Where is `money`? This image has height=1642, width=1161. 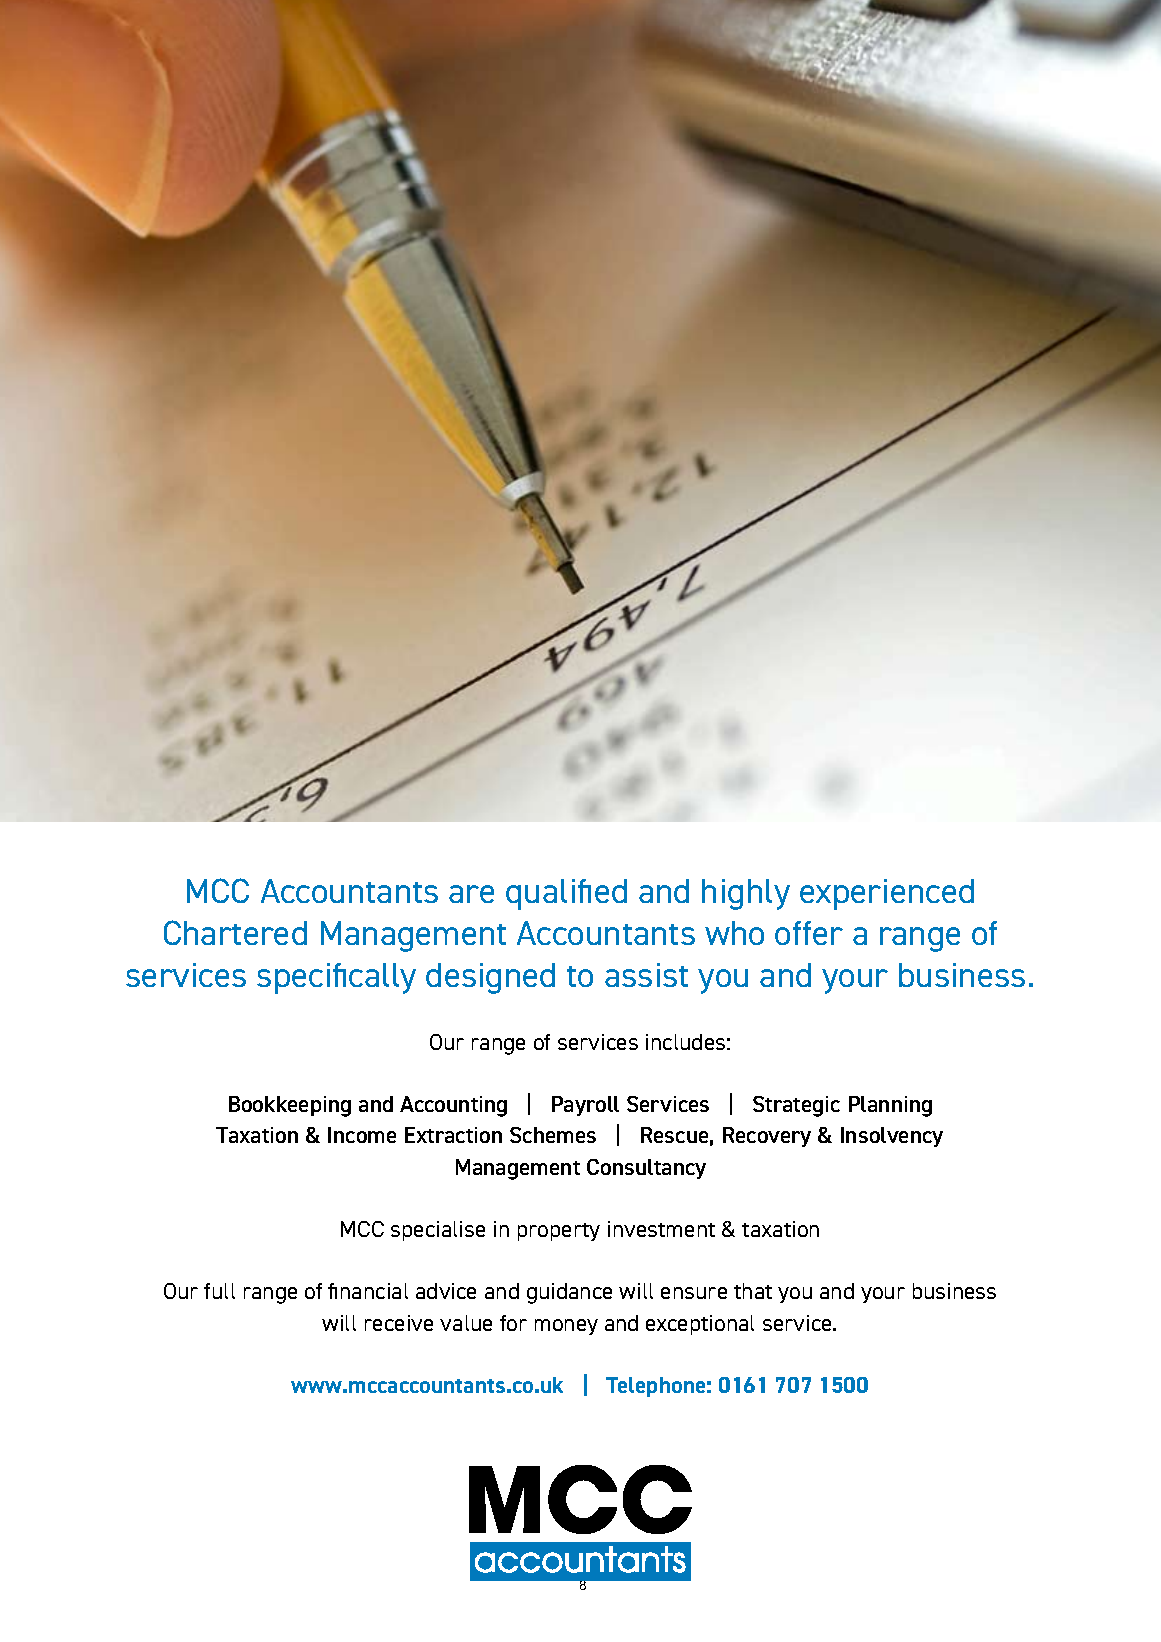 money is located at coordinates (566, 1327).
